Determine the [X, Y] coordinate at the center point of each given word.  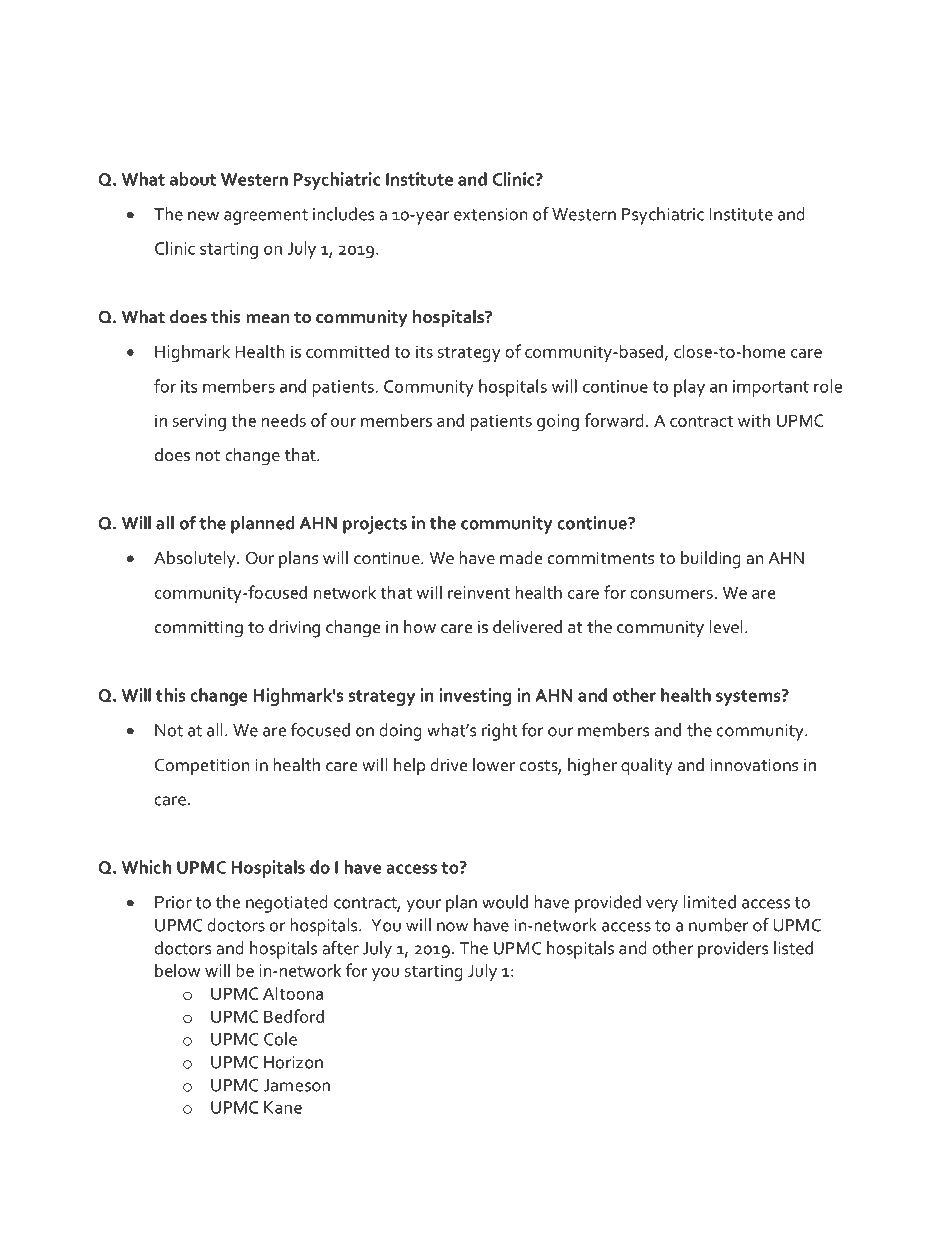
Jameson [296, 1085]
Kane [283, 1107]
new [203, 216]
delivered [527, 626]
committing [199, 629]
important [771, 388]
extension [490, 214]
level [726, 626]
